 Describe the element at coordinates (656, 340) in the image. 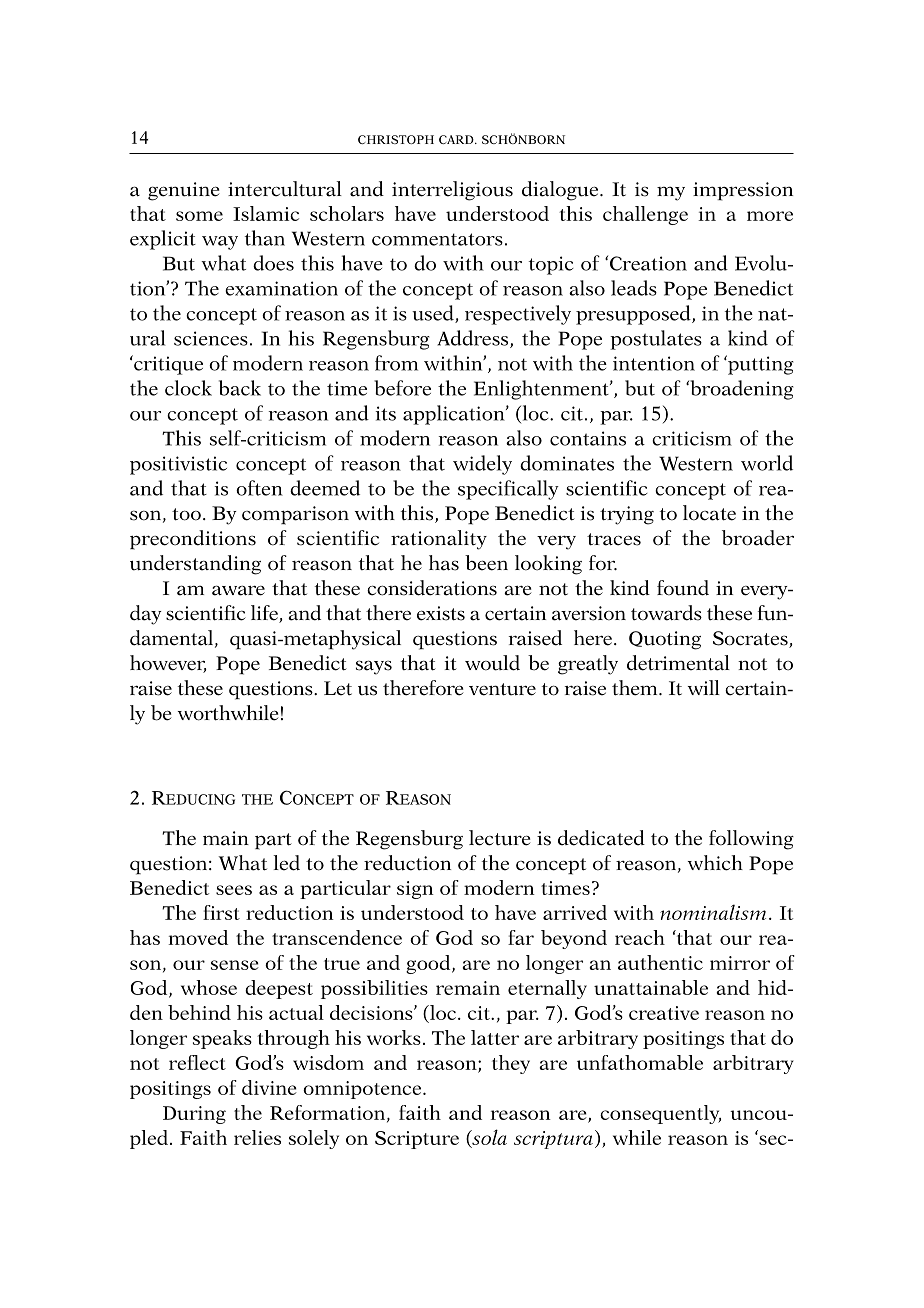

I see `postulates` at that location.
